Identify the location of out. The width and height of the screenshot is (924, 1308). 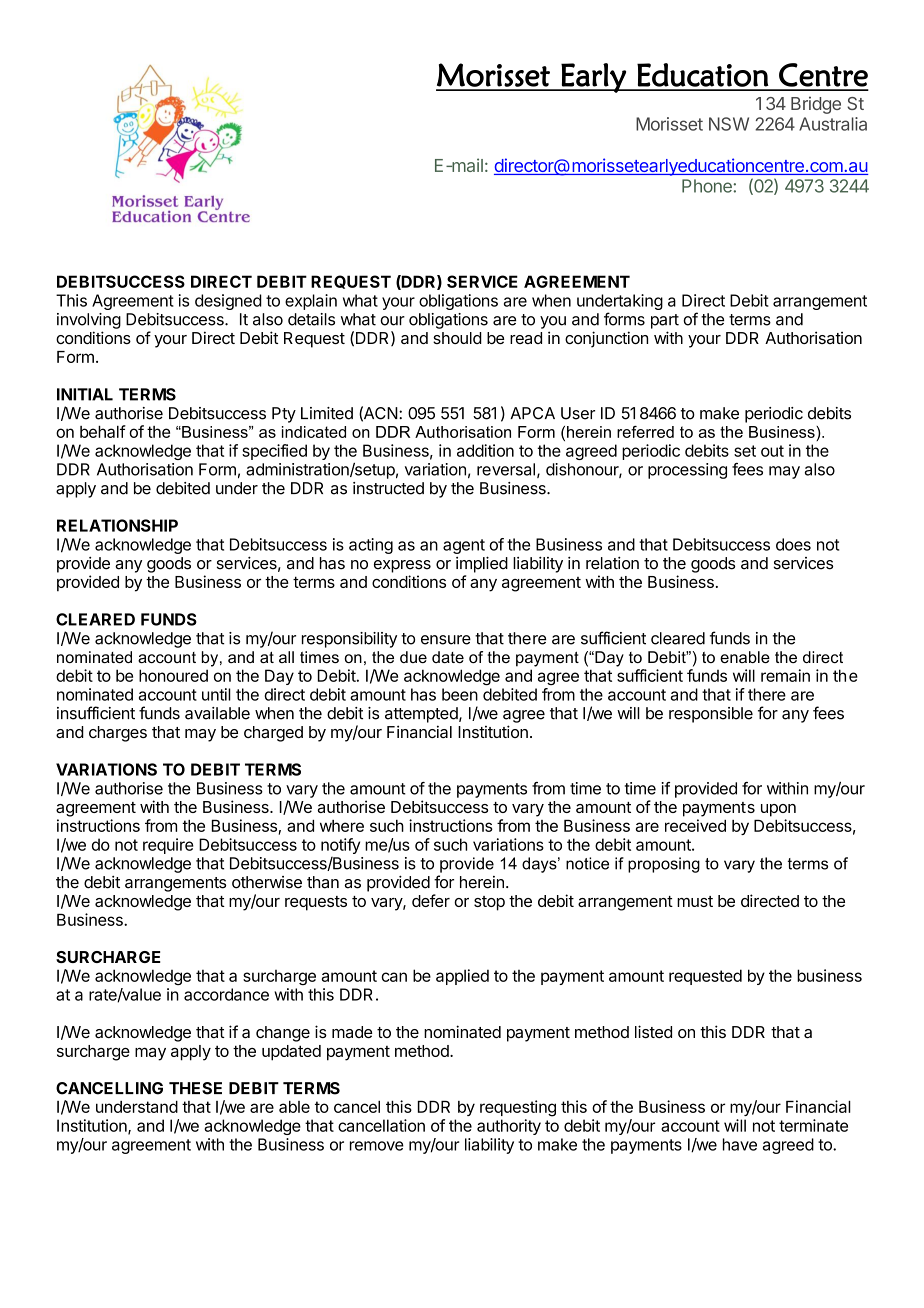
(772, 451).
